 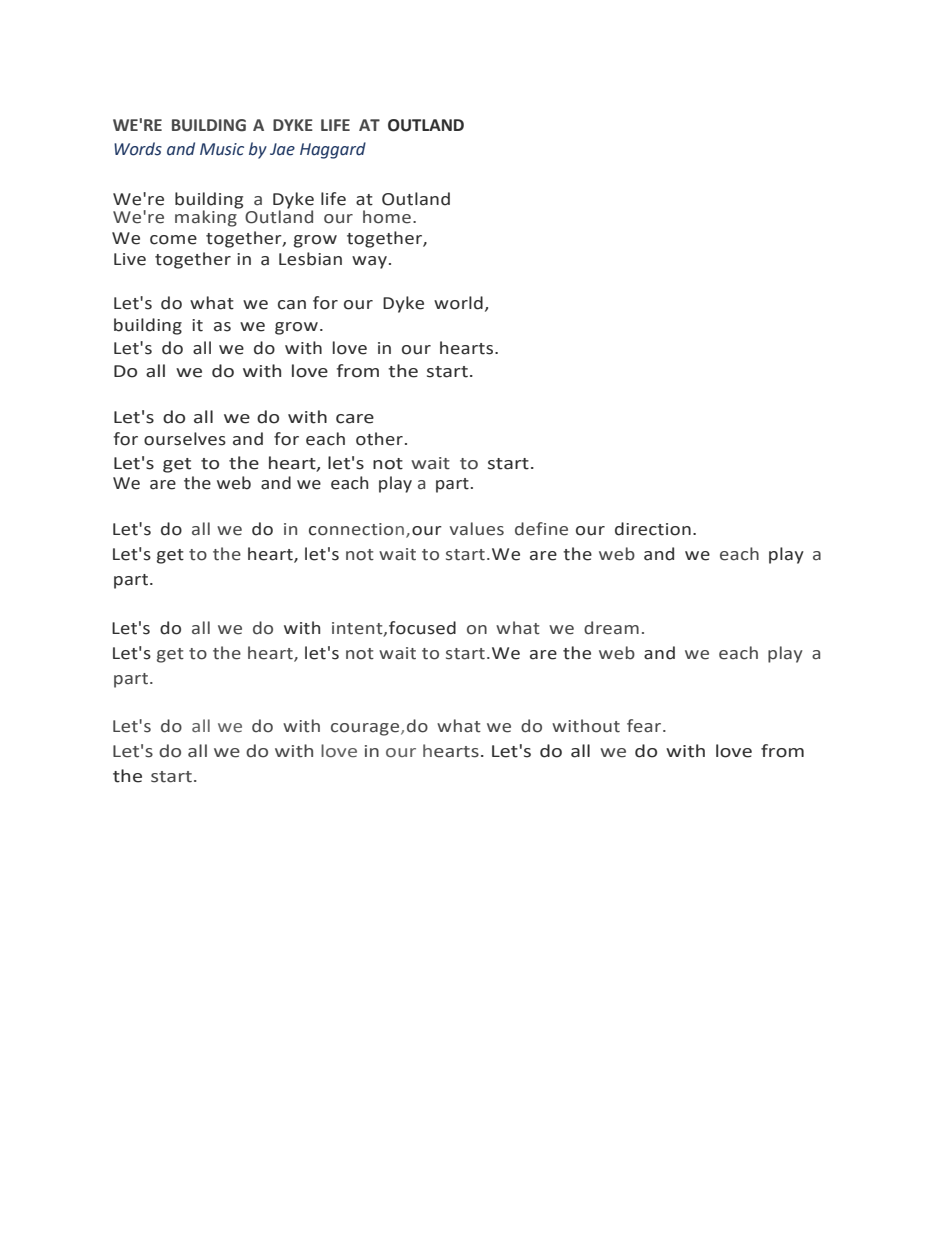 I want to click on values, so click(x=477, y=529).
